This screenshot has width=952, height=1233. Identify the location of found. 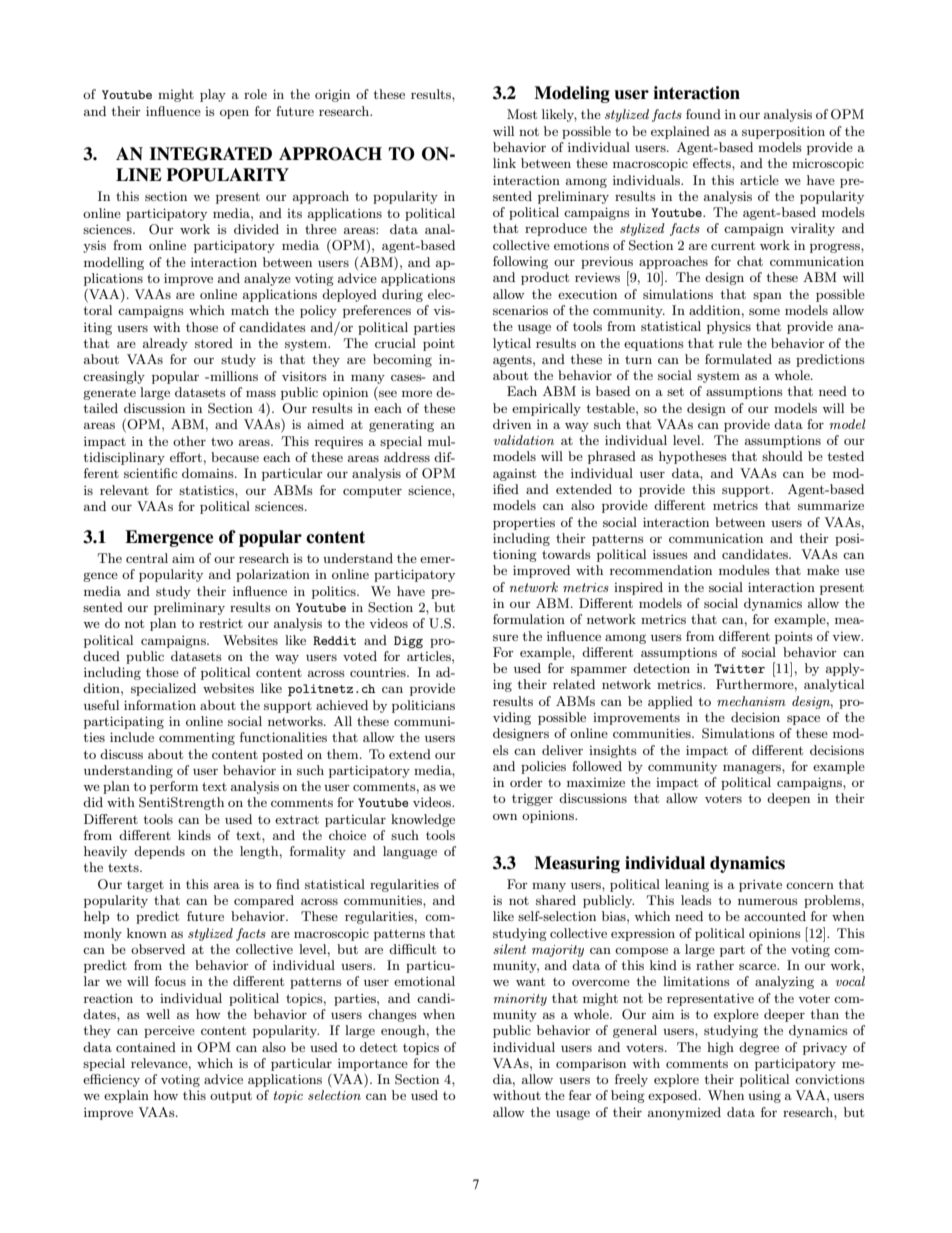
(703, 114).
